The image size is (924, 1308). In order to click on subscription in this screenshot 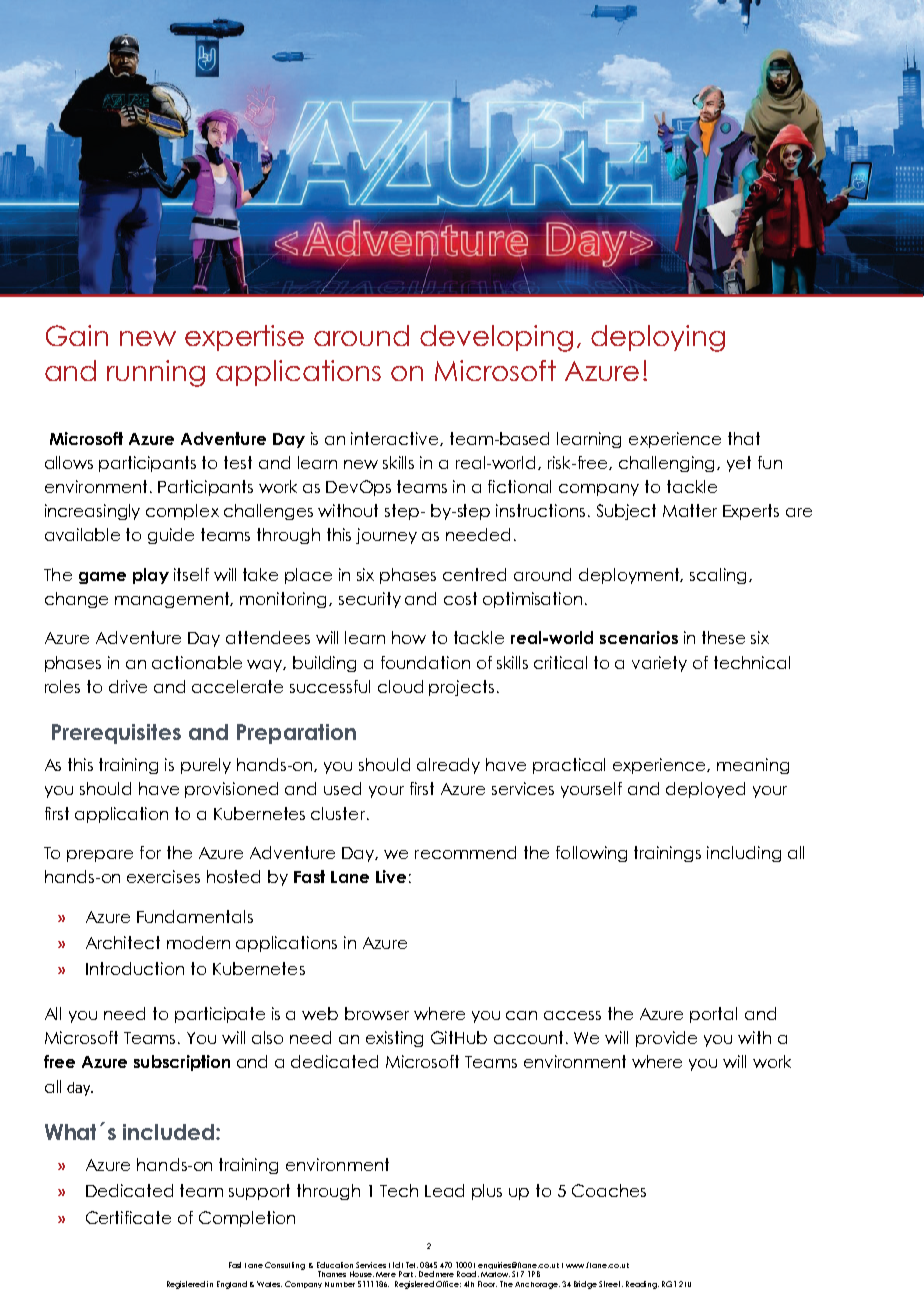, I will do `click(182, 1063)`.
